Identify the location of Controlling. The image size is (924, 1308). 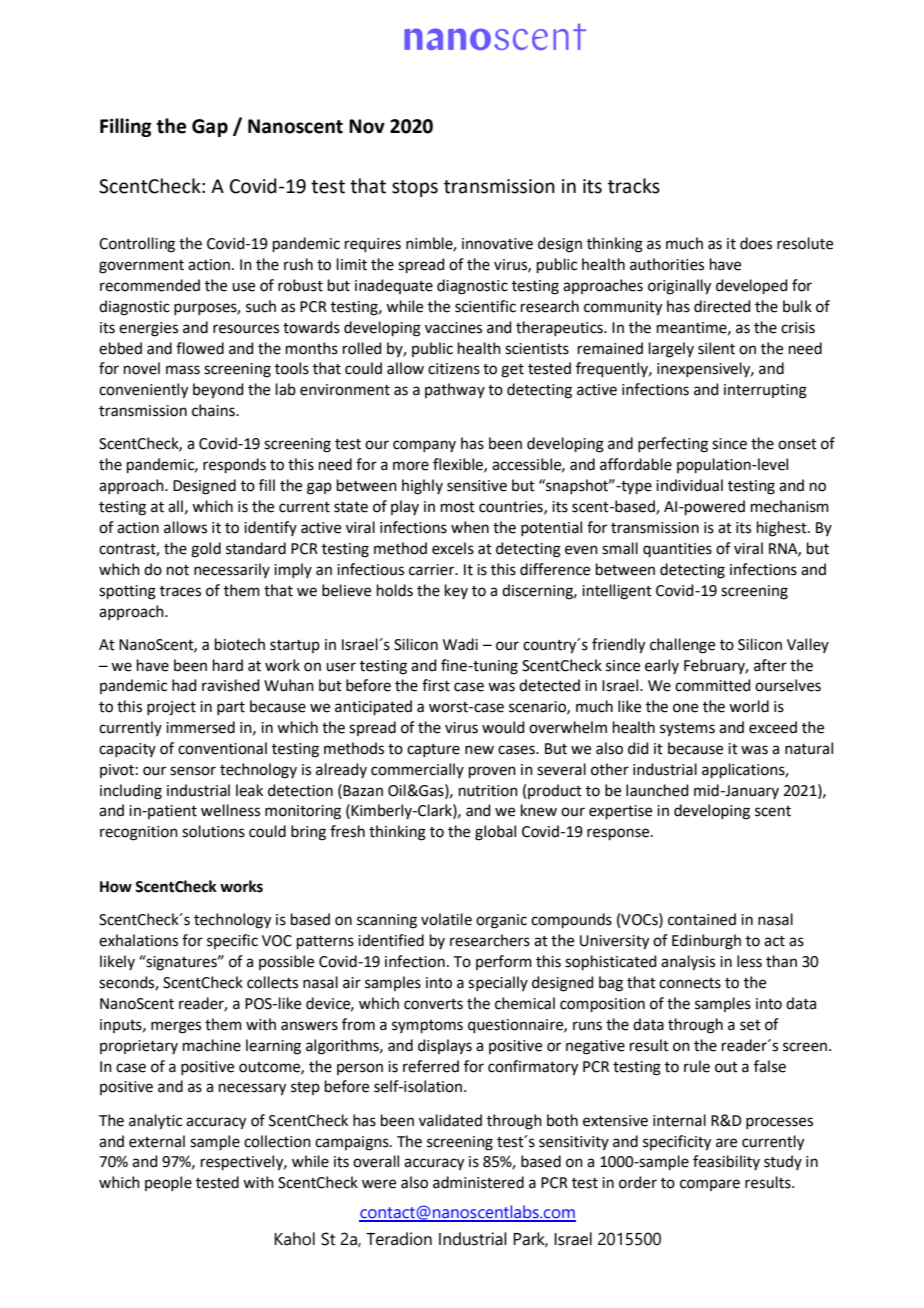
(137, 245).
